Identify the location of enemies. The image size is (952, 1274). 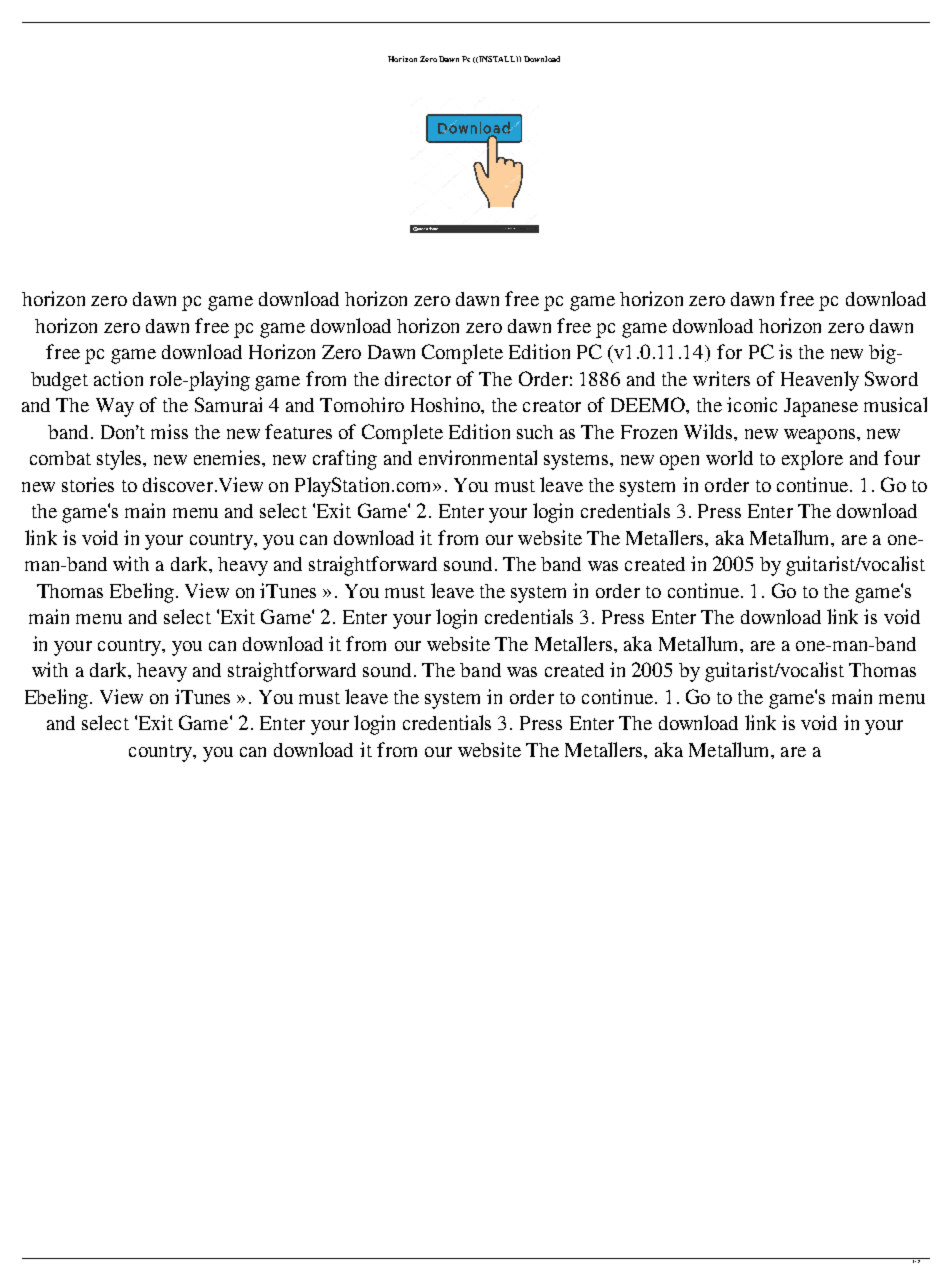
(228, 457).
